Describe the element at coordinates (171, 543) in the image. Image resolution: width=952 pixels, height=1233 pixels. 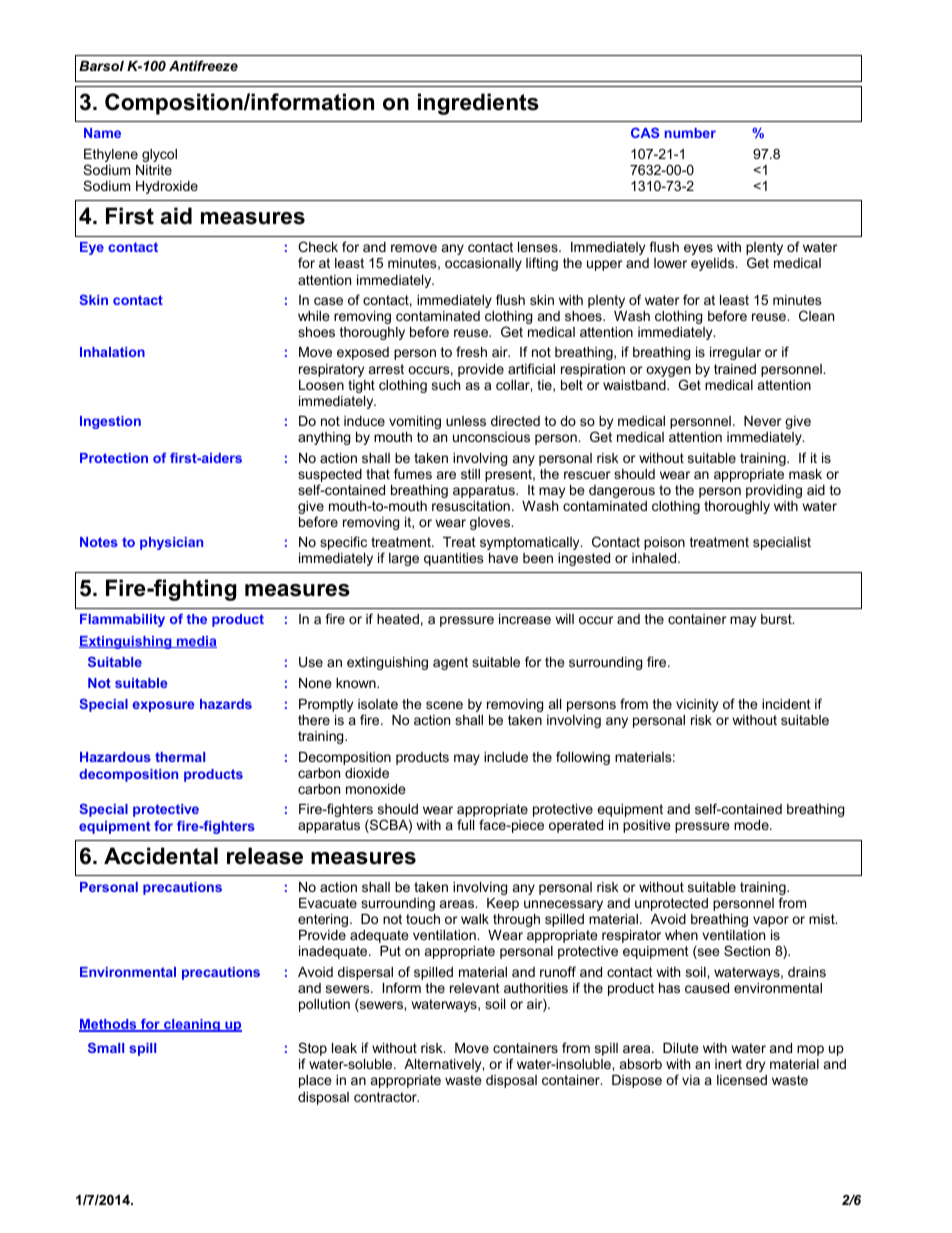
I see `physician` at that location.
